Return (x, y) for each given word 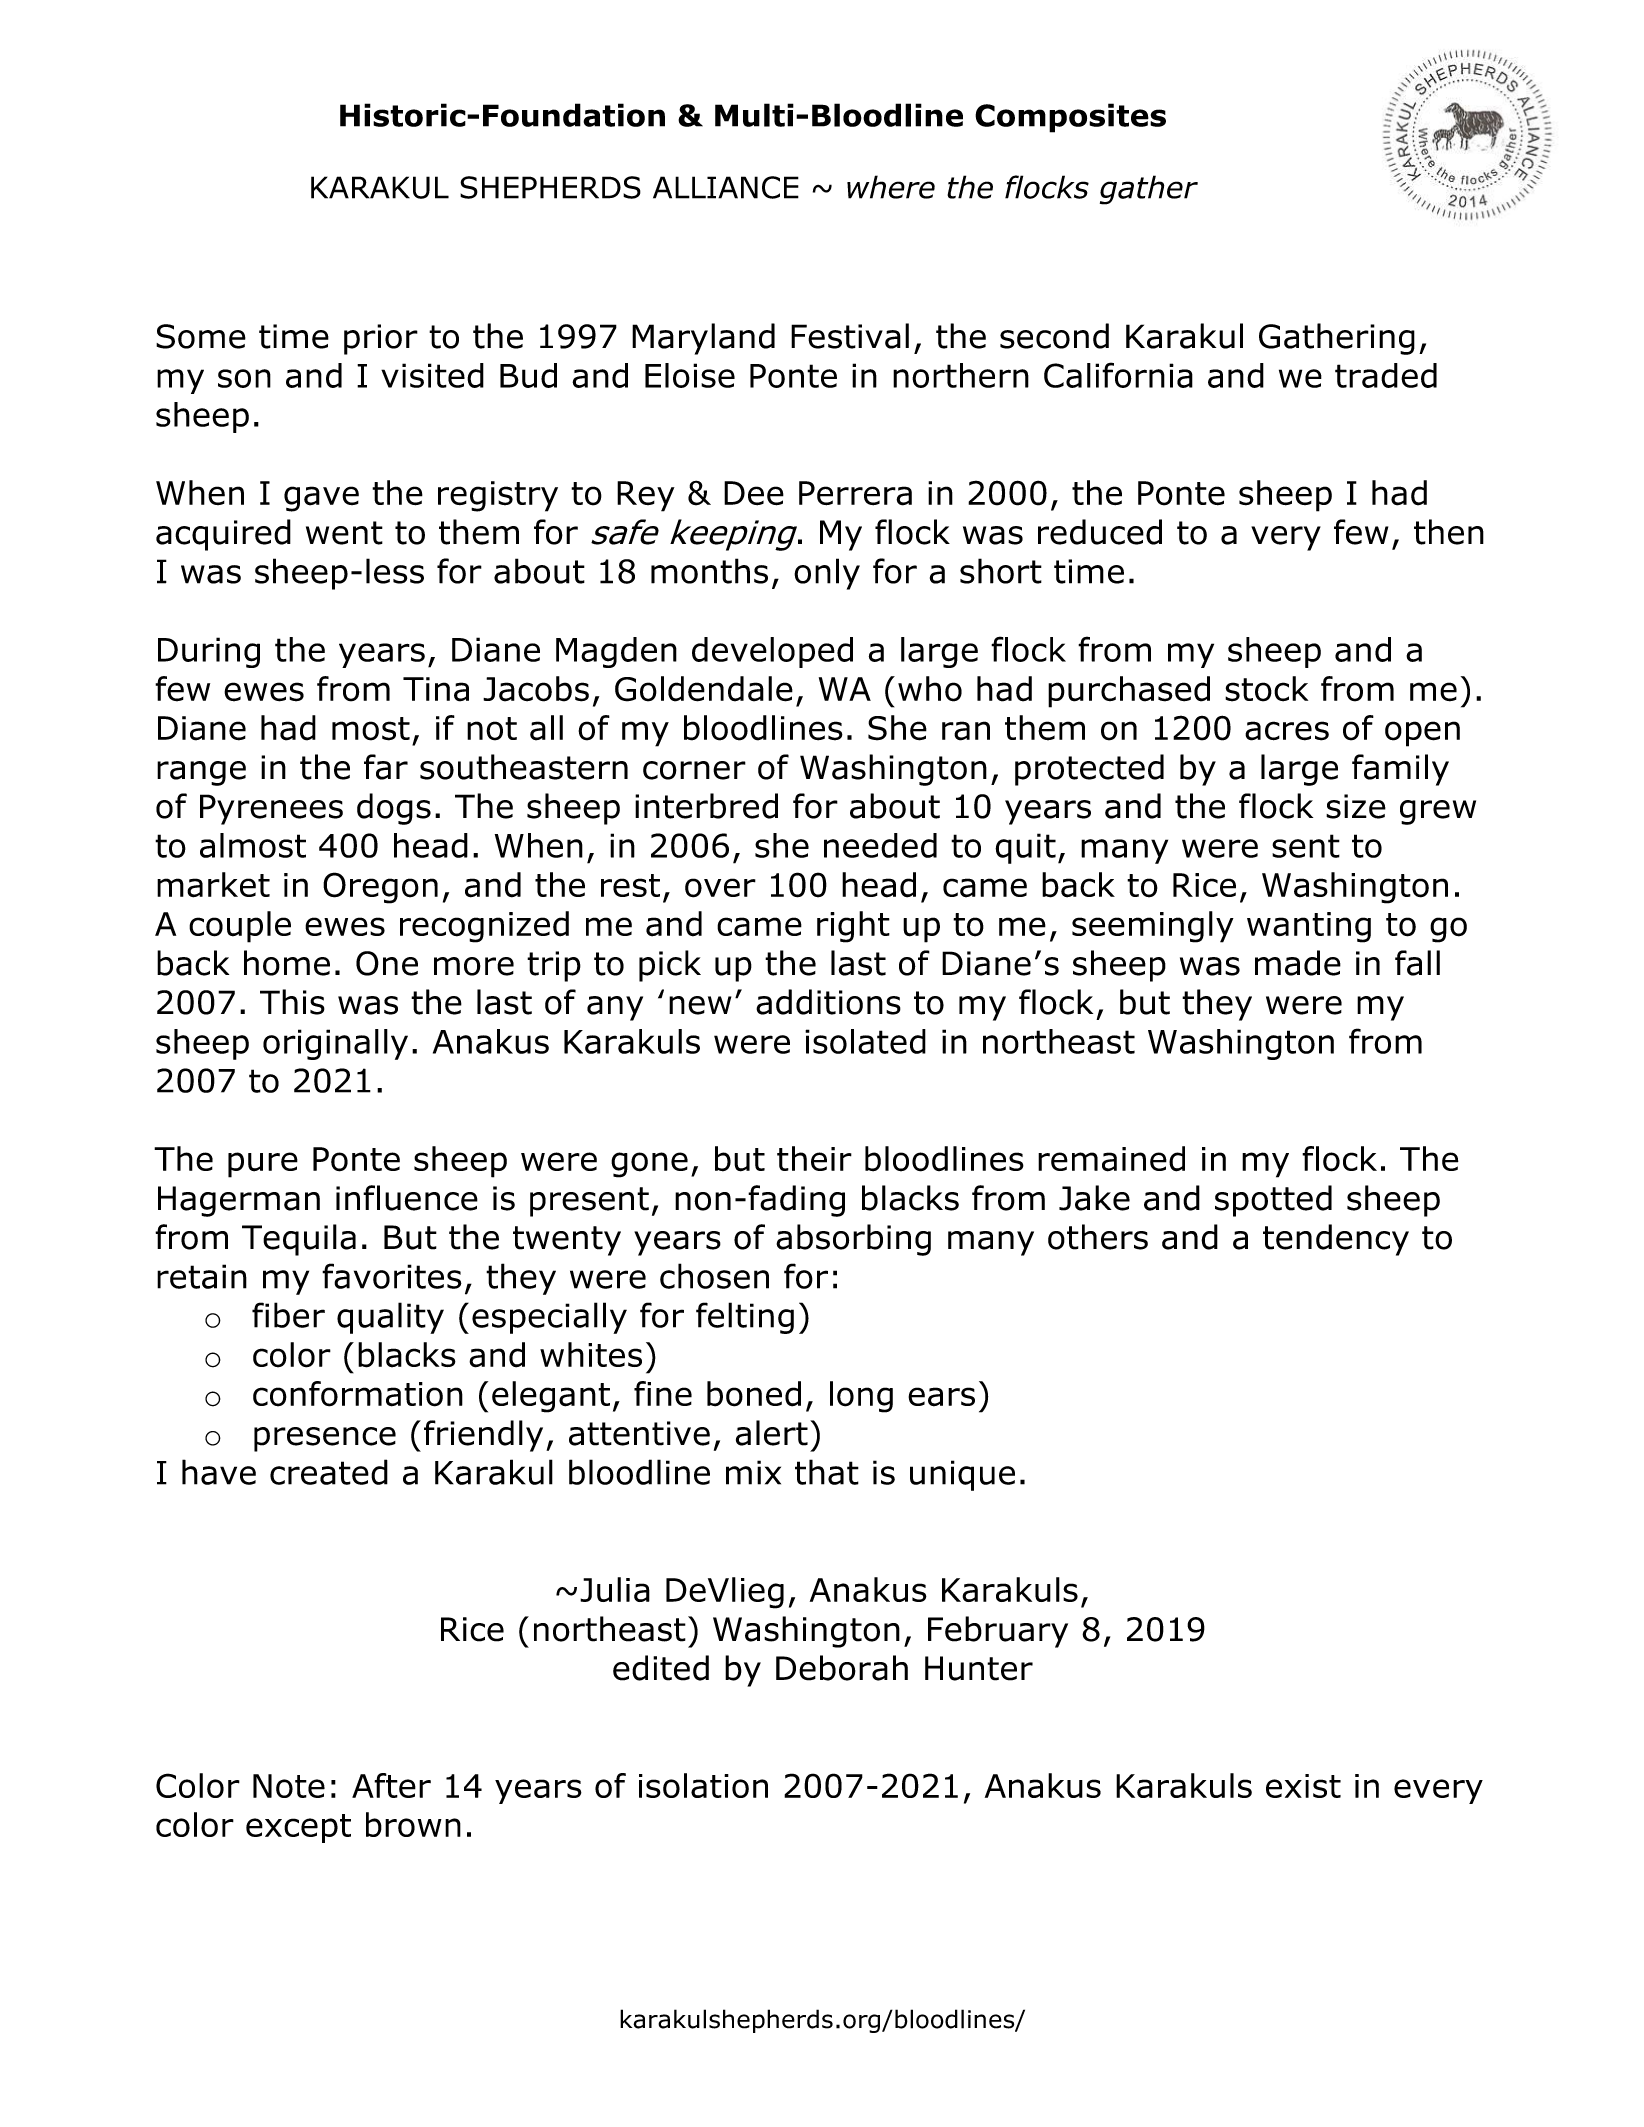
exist (1303, 1786)
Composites (1070, 118)
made (1298, 963)
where (891, 187)
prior (381, 339)
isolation (703, 1785)
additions (828, 1002)
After (391, 1785)
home (287, 963)
